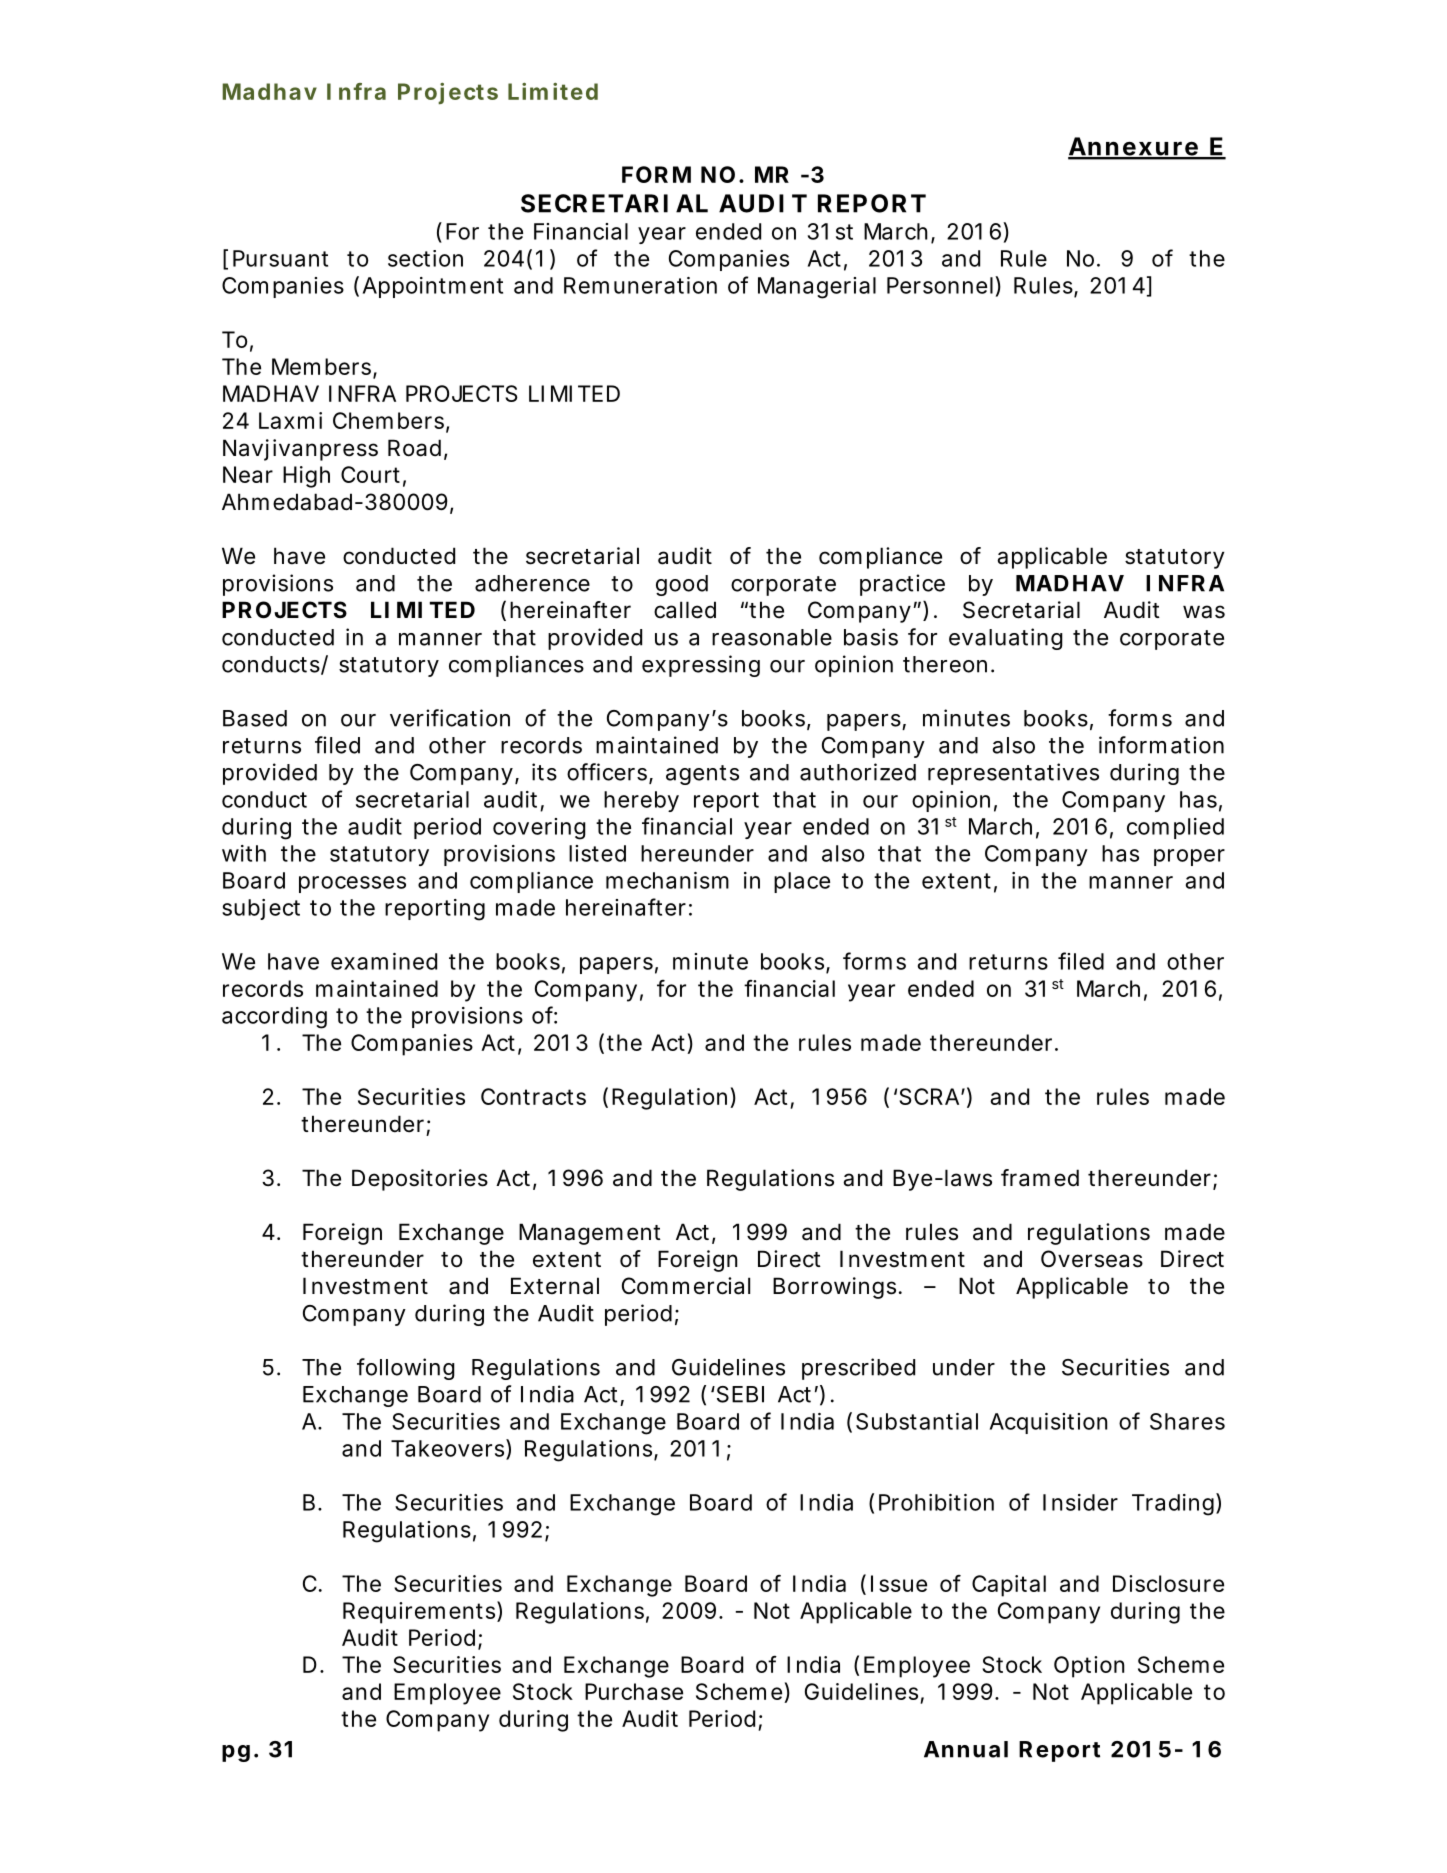  Describe the element at coordinates (634, 1691) in the screenshot. I see `Purchase` at that location.
